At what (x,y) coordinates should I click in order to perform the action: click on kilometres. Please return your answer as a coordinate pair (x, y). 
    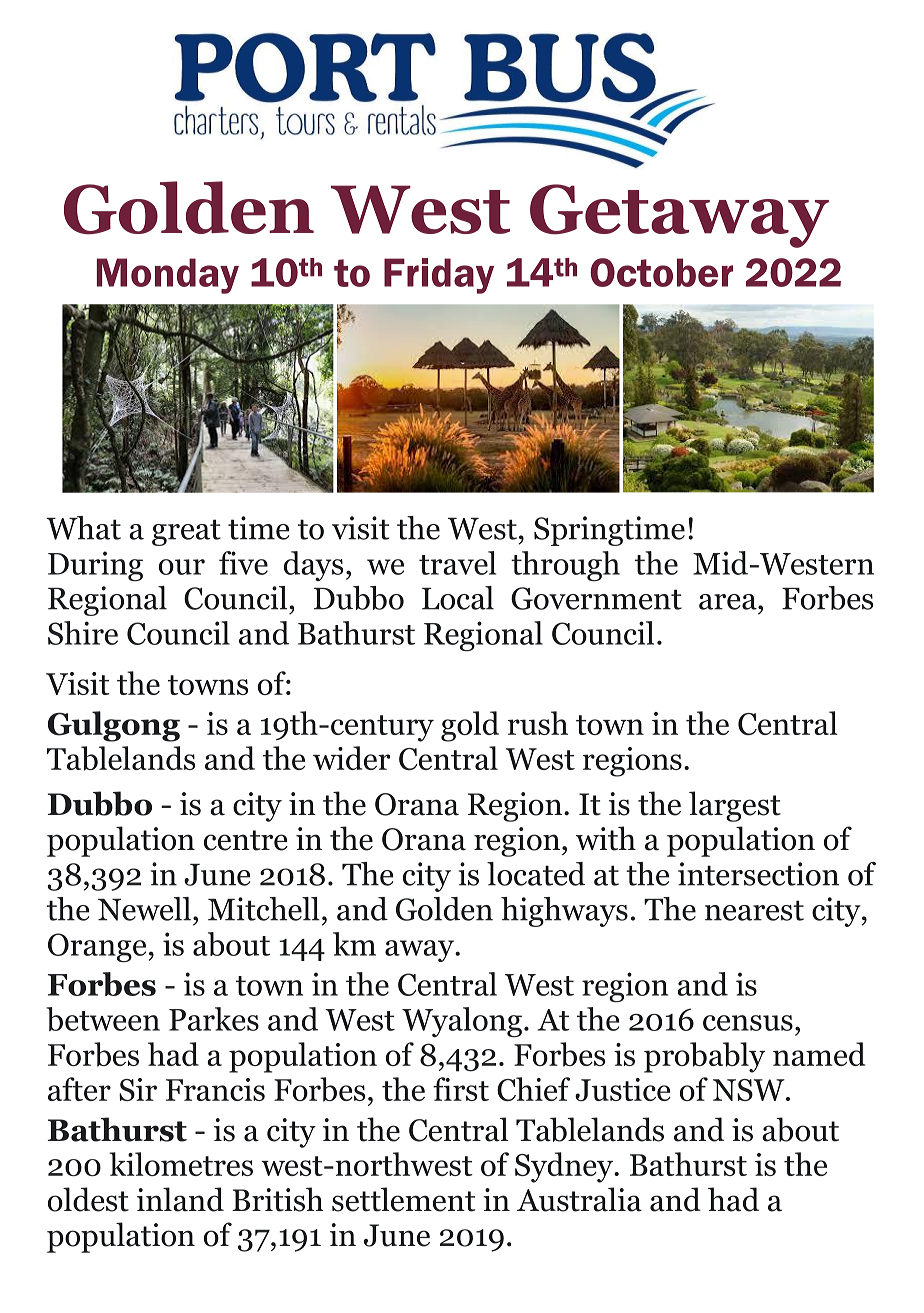
    Looking at the image, I should click on (181, 1164).
